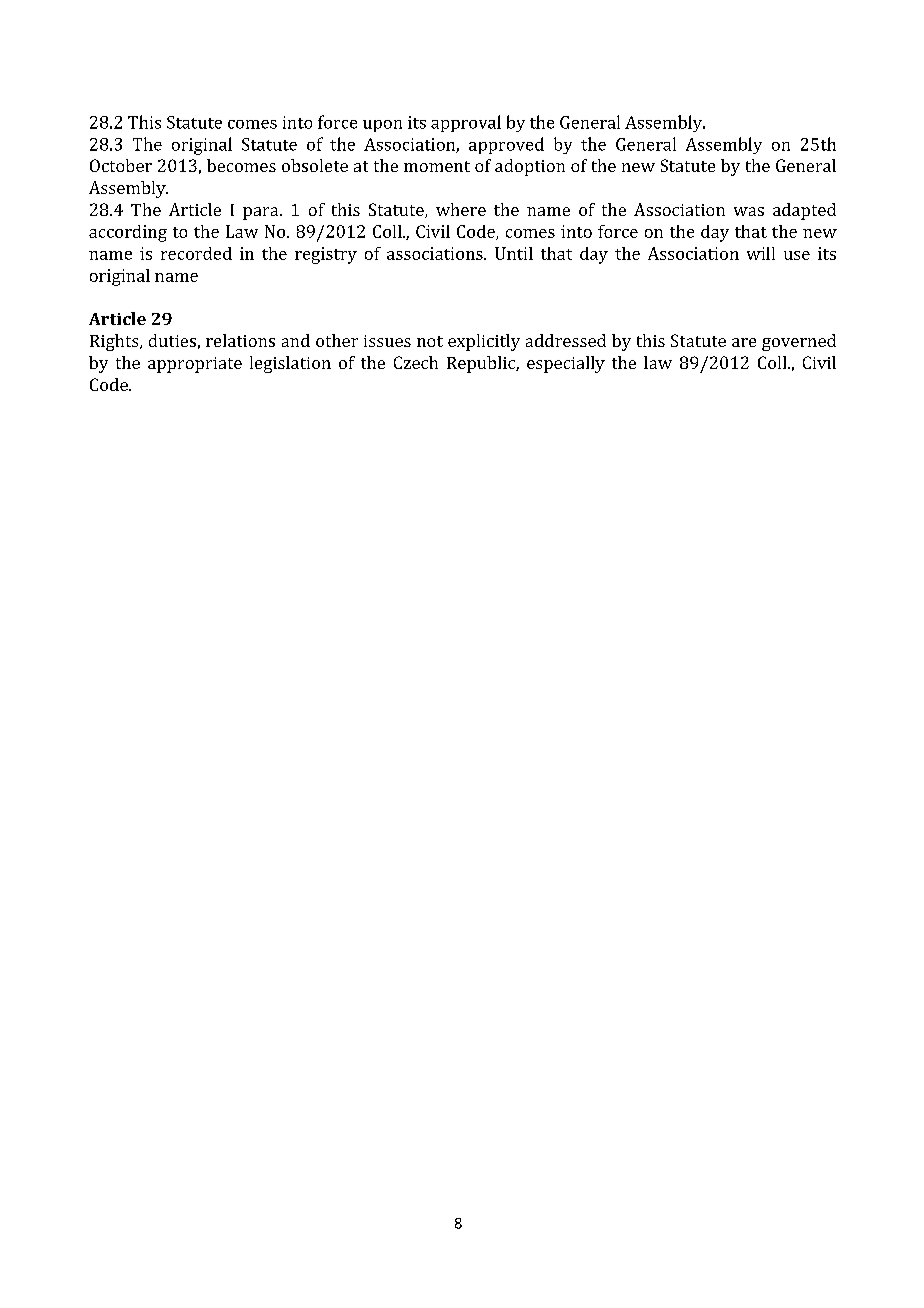 This page has height=1308, width=924. Describe the element at coordinates (196, 253) in the page. I see `recorded` at that location.
